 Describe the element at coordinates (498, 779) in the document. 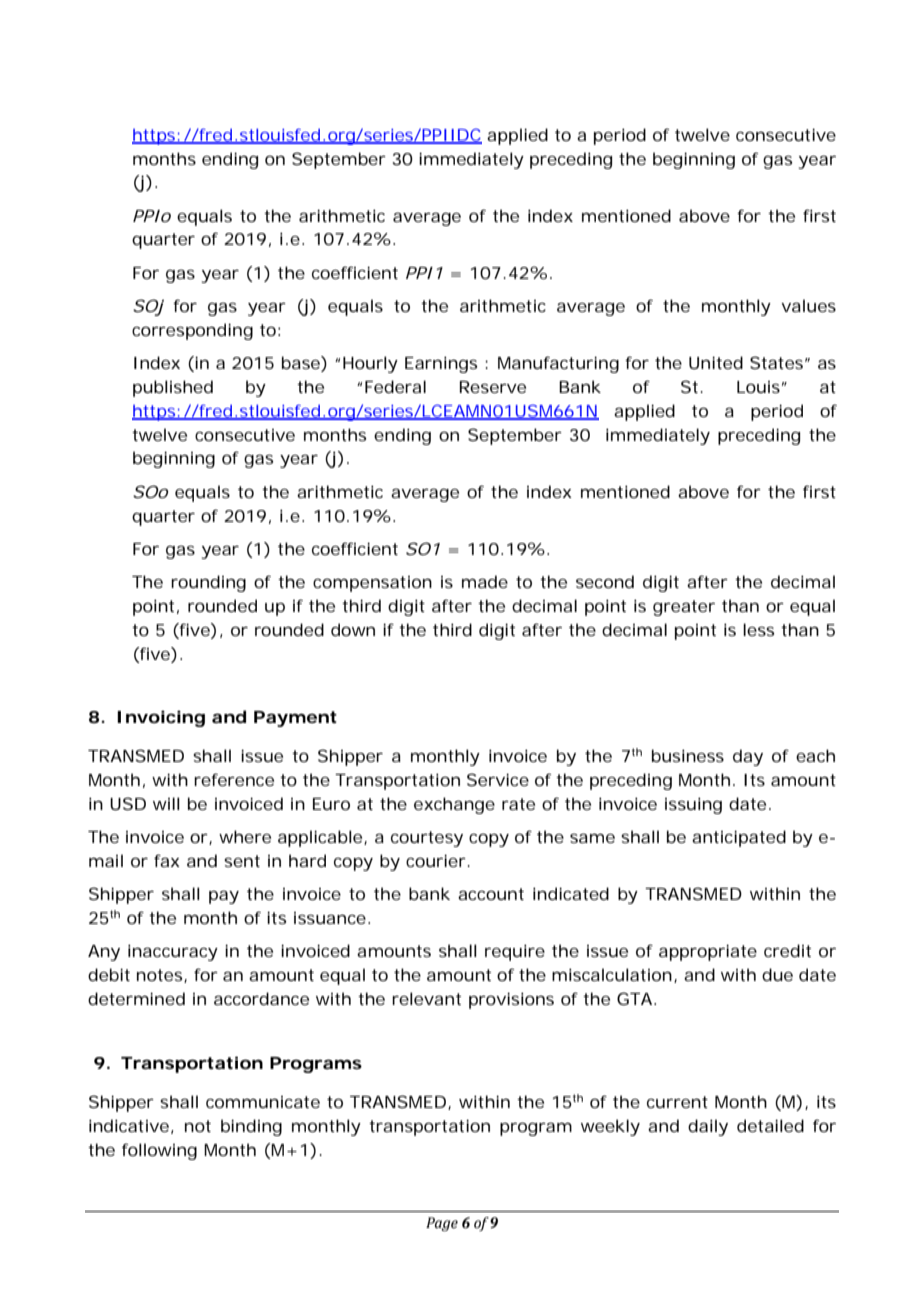

I see `Service` at that location.
